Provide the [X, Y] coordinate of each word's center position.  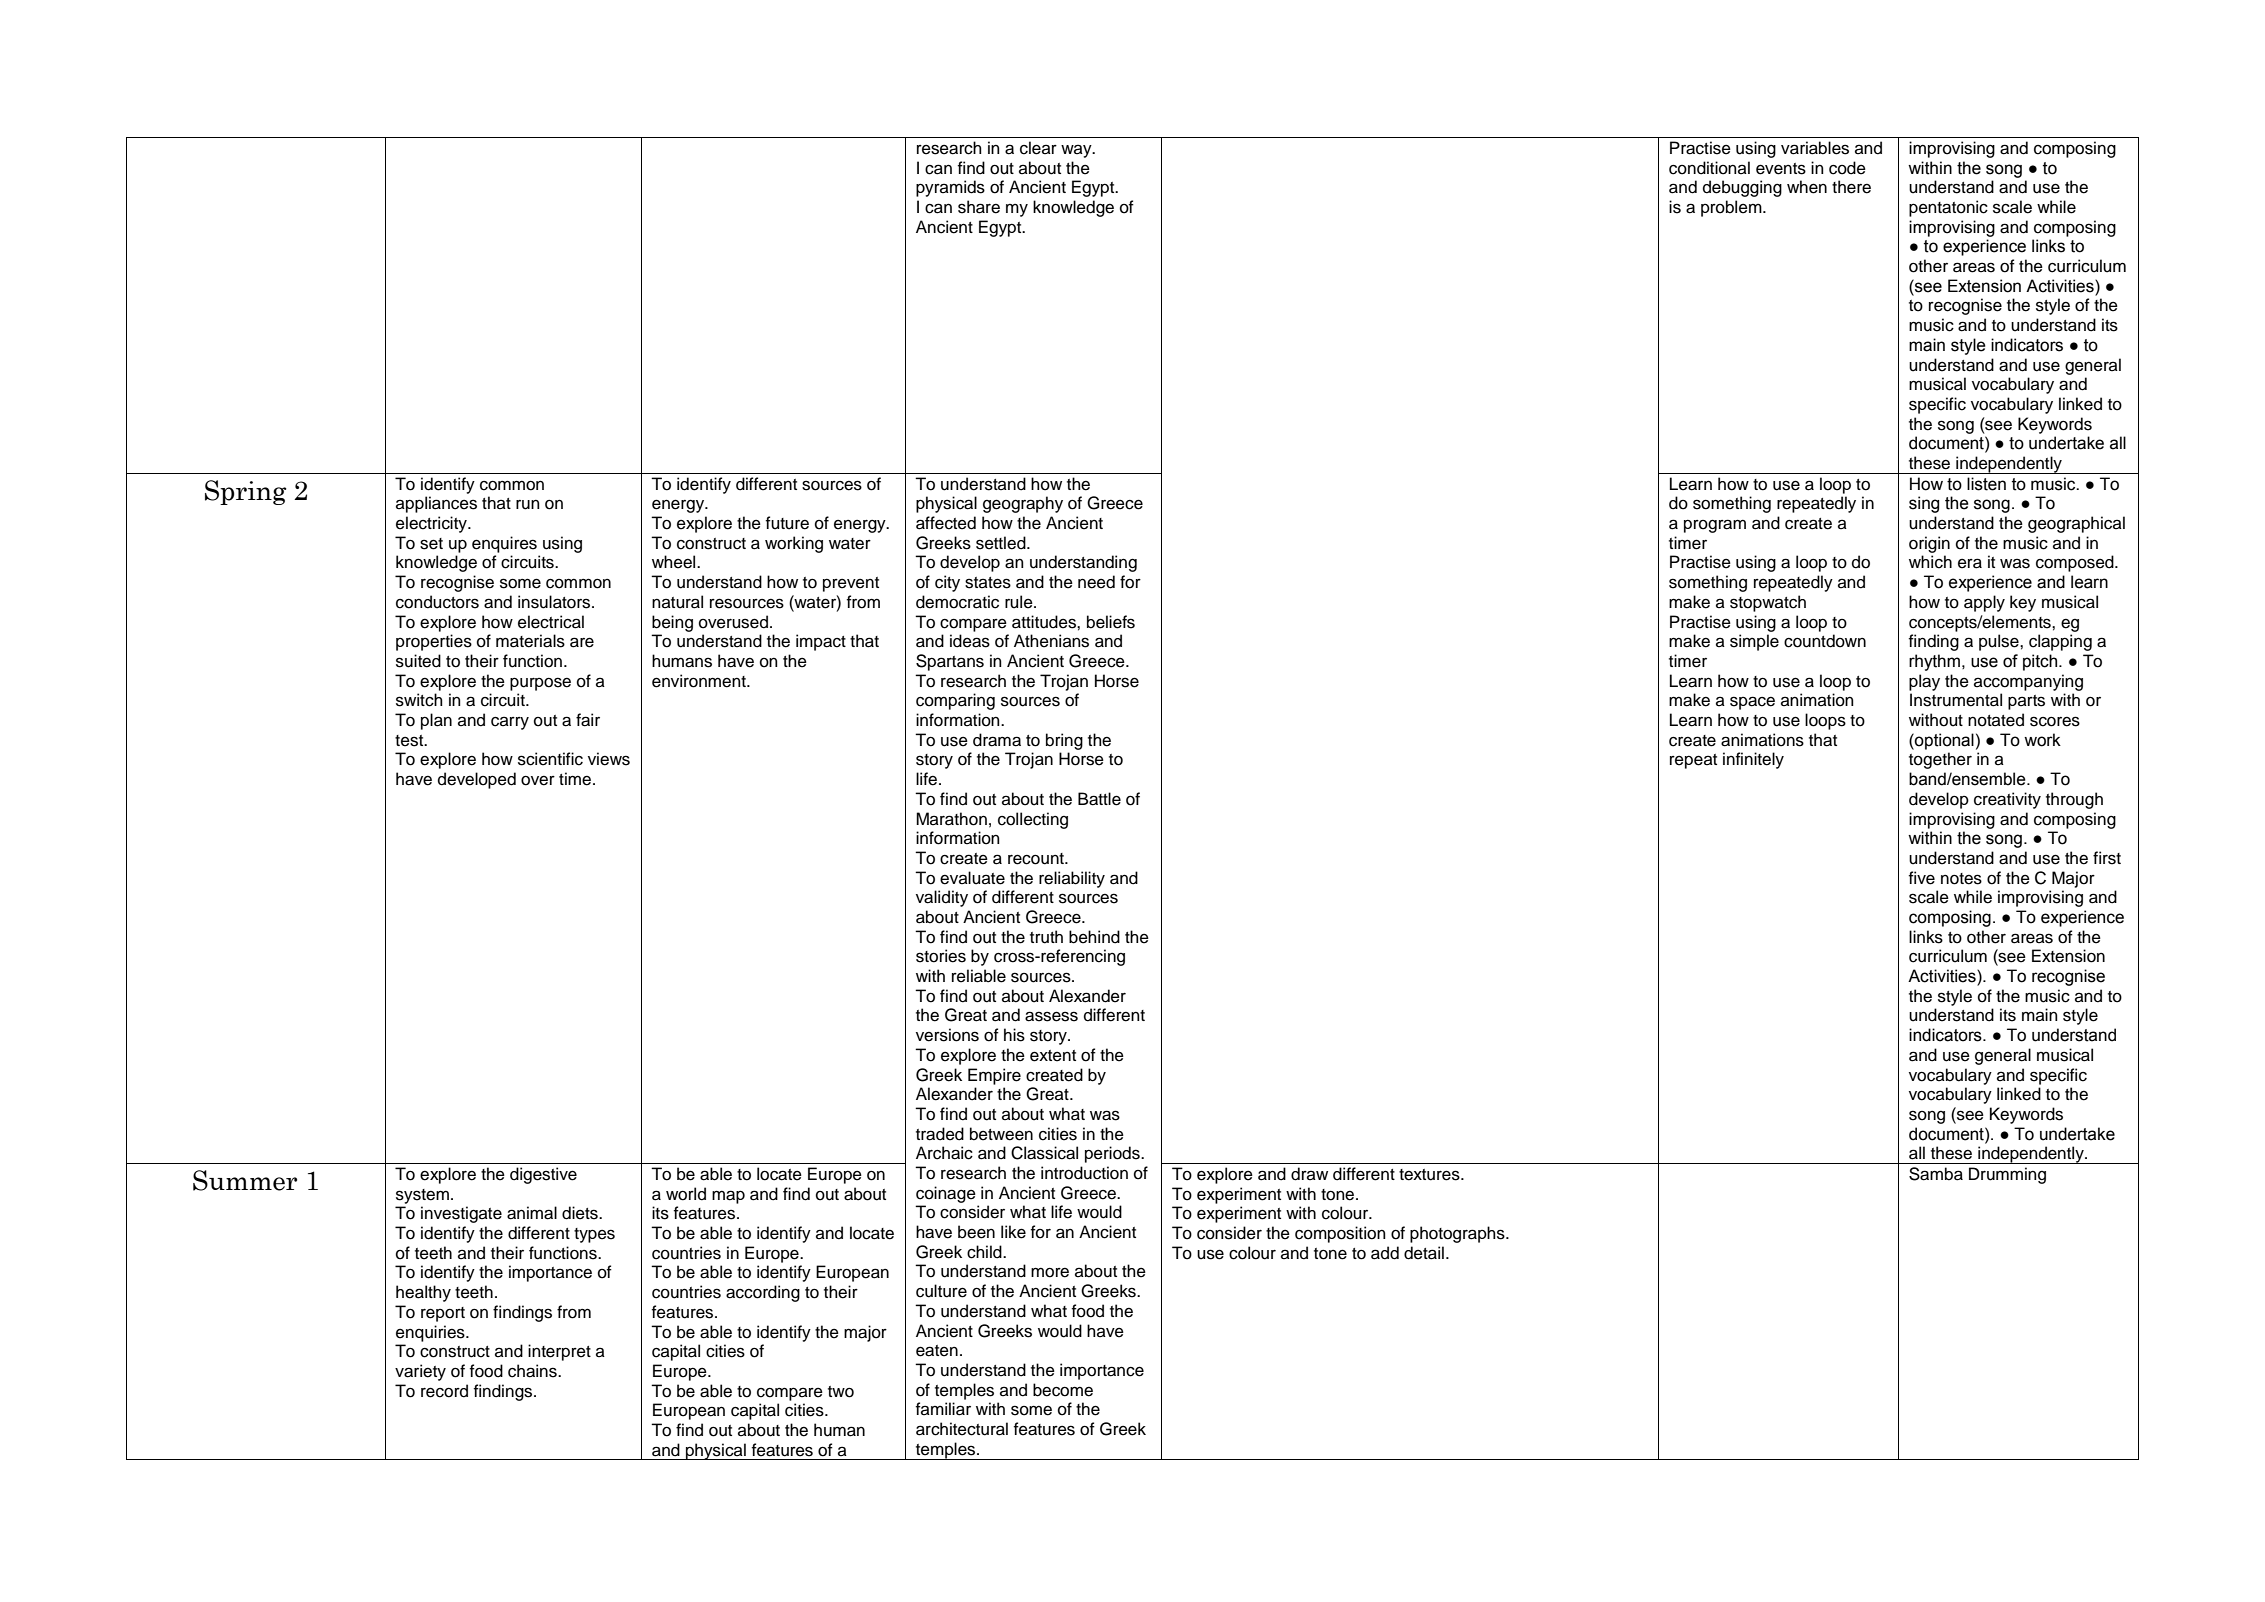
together [1940, 760]
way [1077, 151]
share [979, 207]
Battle [1099, 799]
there [1851, 187]
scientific [550, 759]
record [444, 1391]
